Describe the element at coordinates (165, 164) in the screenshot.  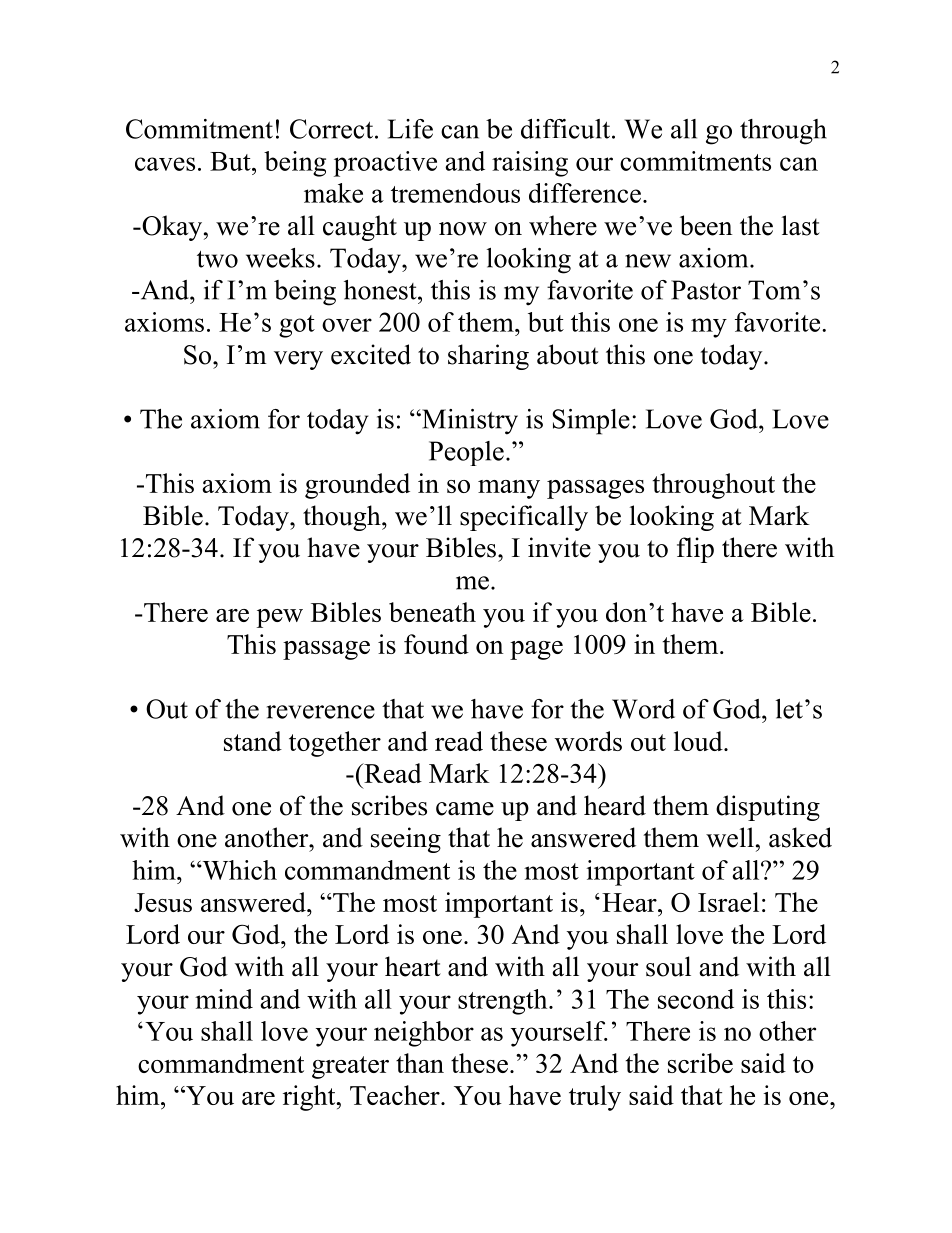
I see `caves` at that location.
